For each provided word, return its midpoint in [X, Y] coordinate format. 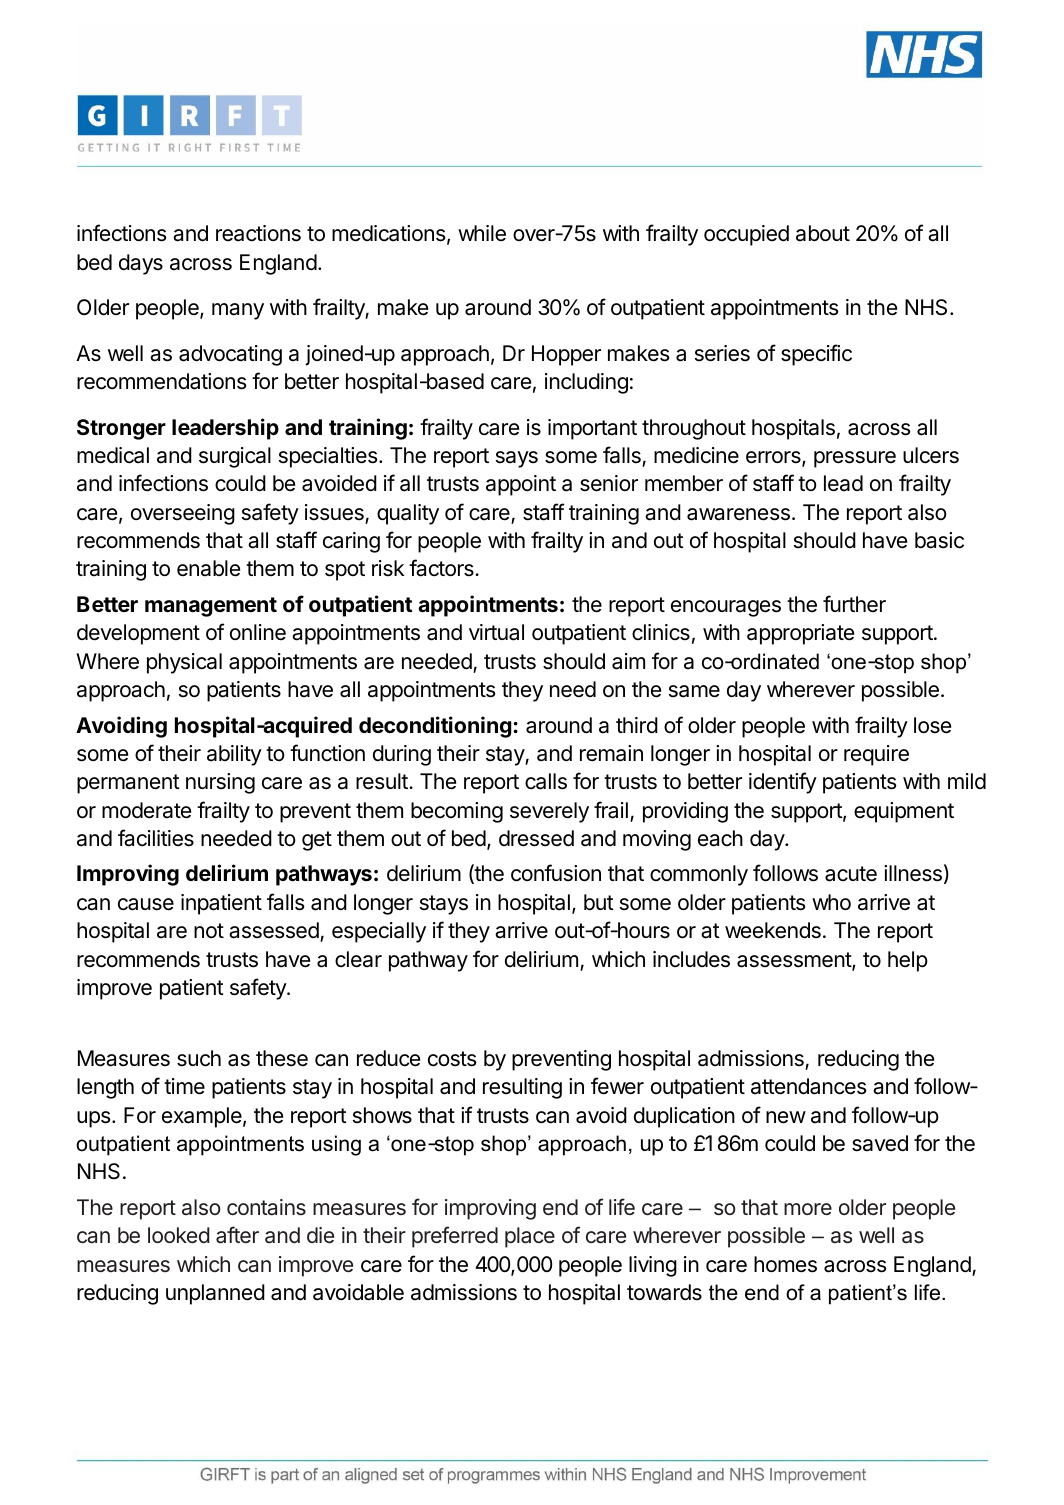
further [854, 603]
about [823, 233]
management [211, 607]
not [209, 931]
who [831, 902]
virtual [496, 632]
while [482, 233]
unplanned [215, 1294]
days [141, 264]
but [599, 902]
